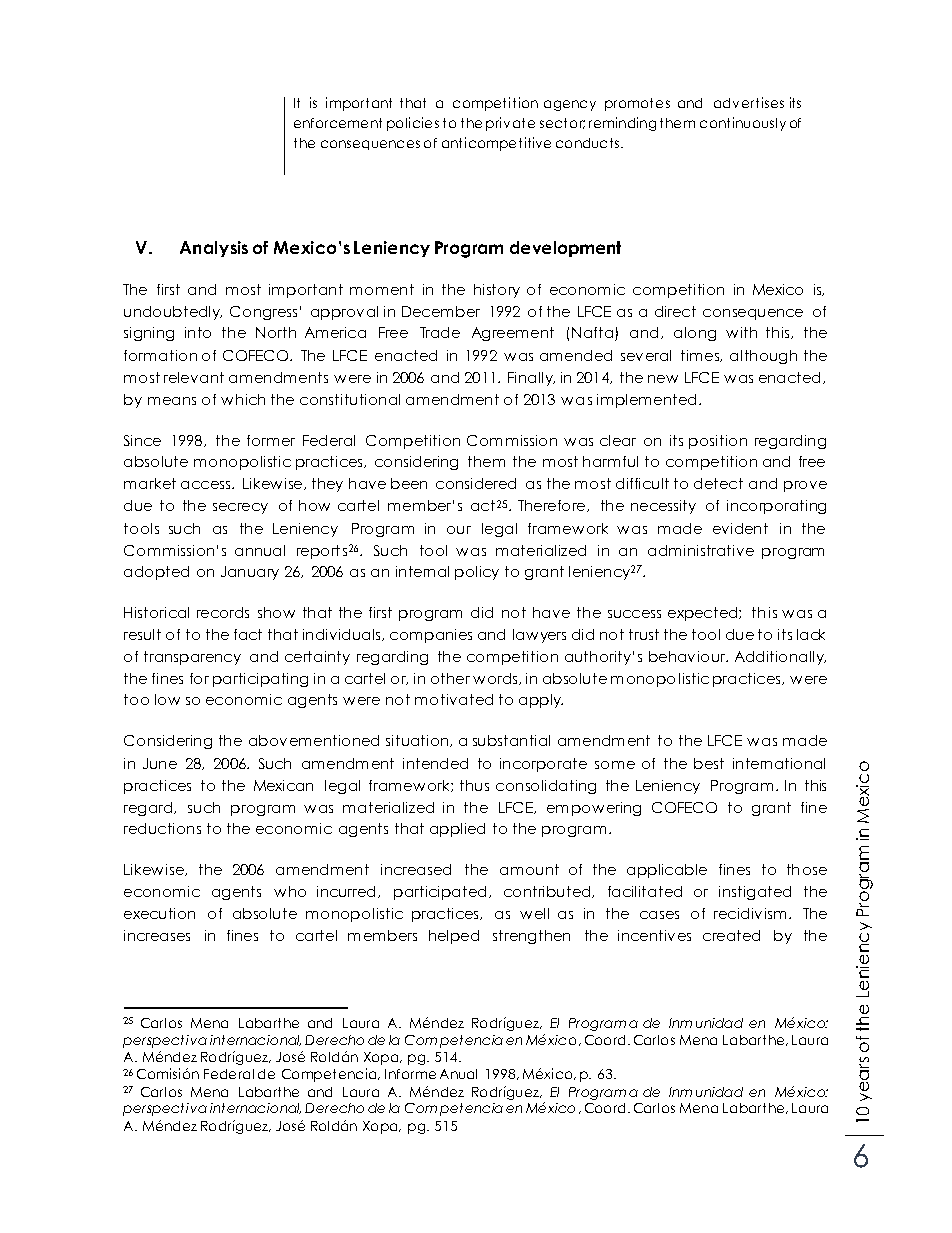  What do you see at coordinates (731, 935) in the screenshot?
I see `created` at bounding box center [731, 935].
